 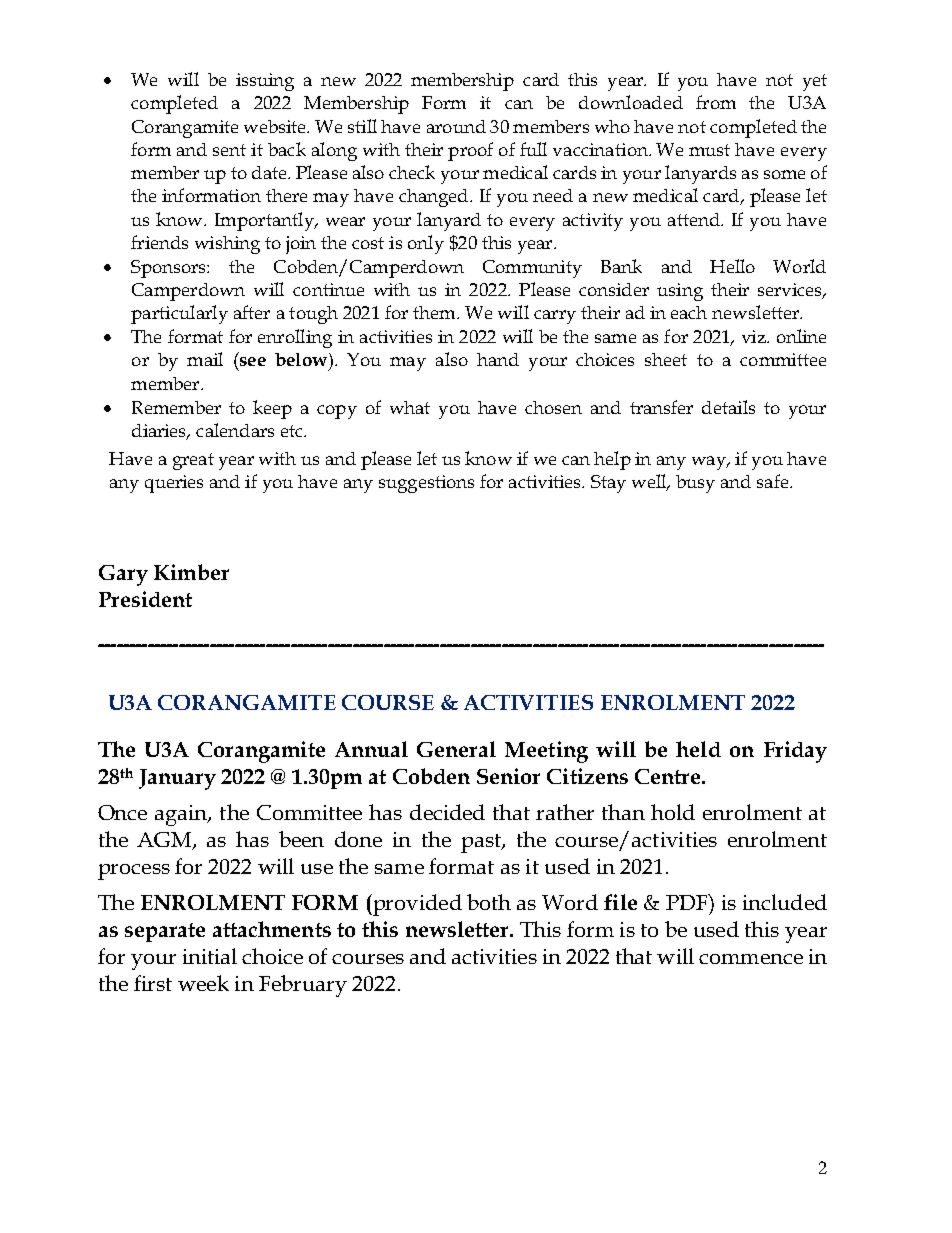 I want to click on suggestions, so click(x=426, y=484).
